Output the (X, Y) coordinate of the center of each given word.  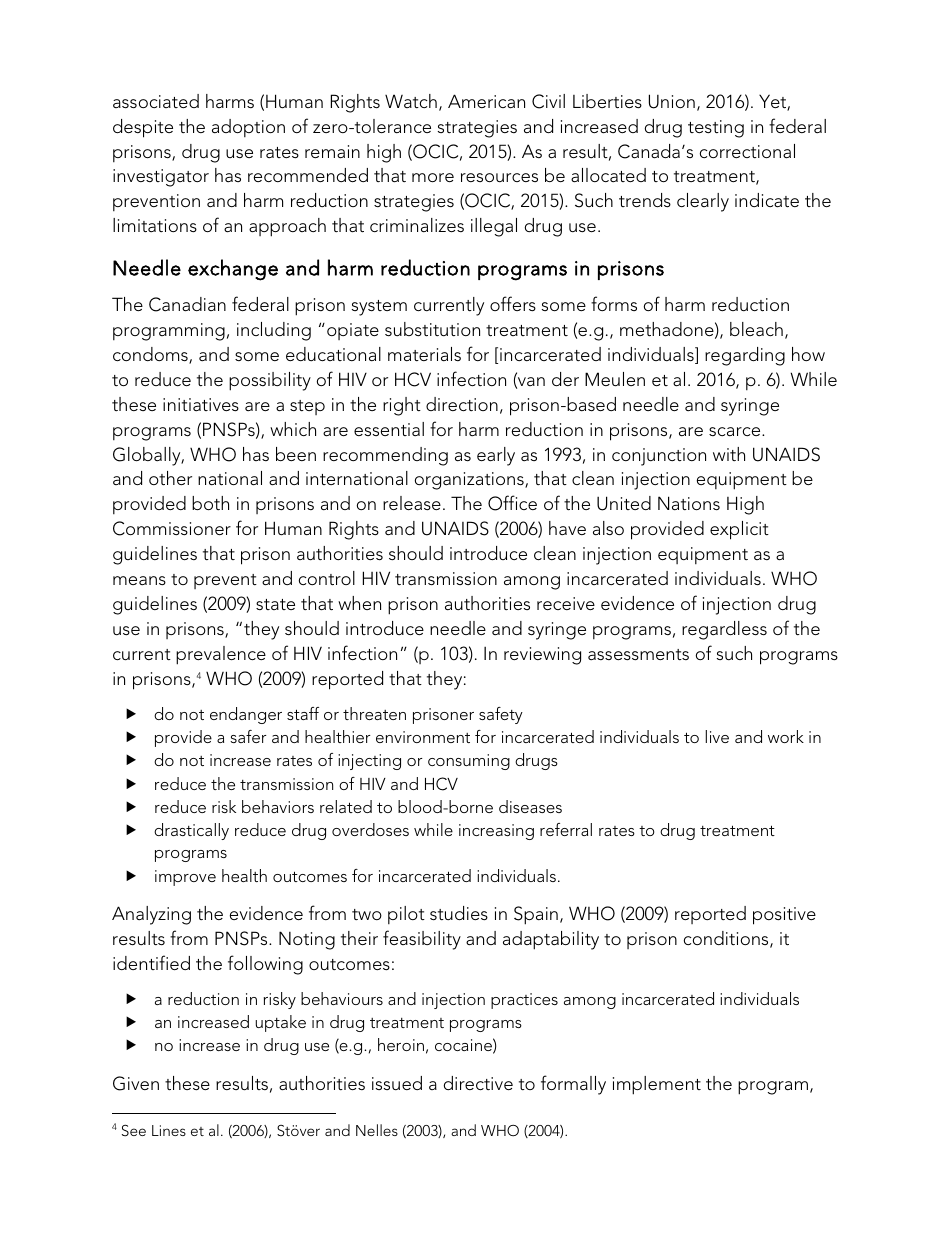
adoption (248, 128)
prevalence (221, 655)
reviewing (542, 656)
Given (136, 1083)
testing (716, 129)
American (486, 101)
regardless (724, 630)
